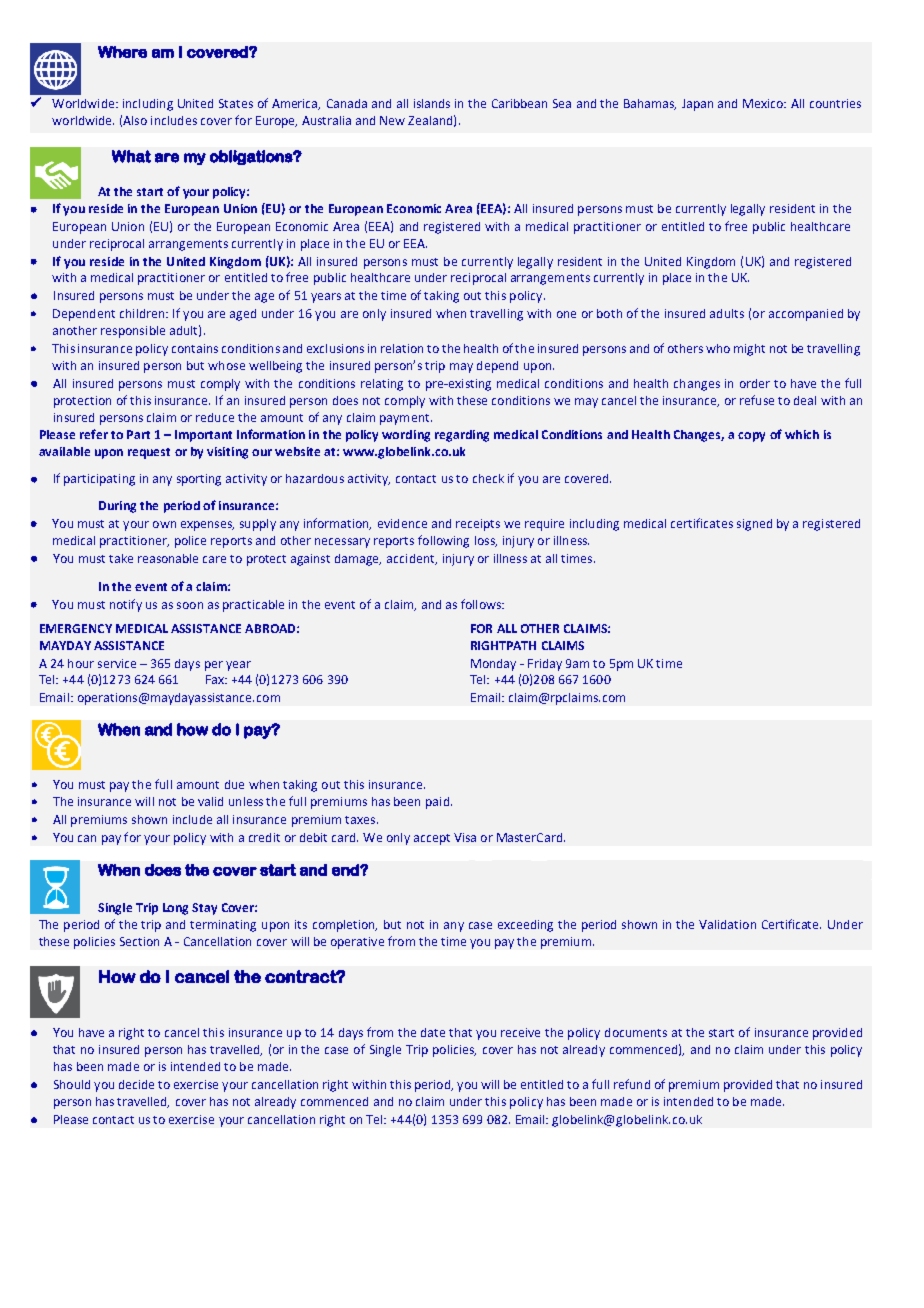 The width and height of the image is (924, 1308). I want to click on children, so click(143, 313).
